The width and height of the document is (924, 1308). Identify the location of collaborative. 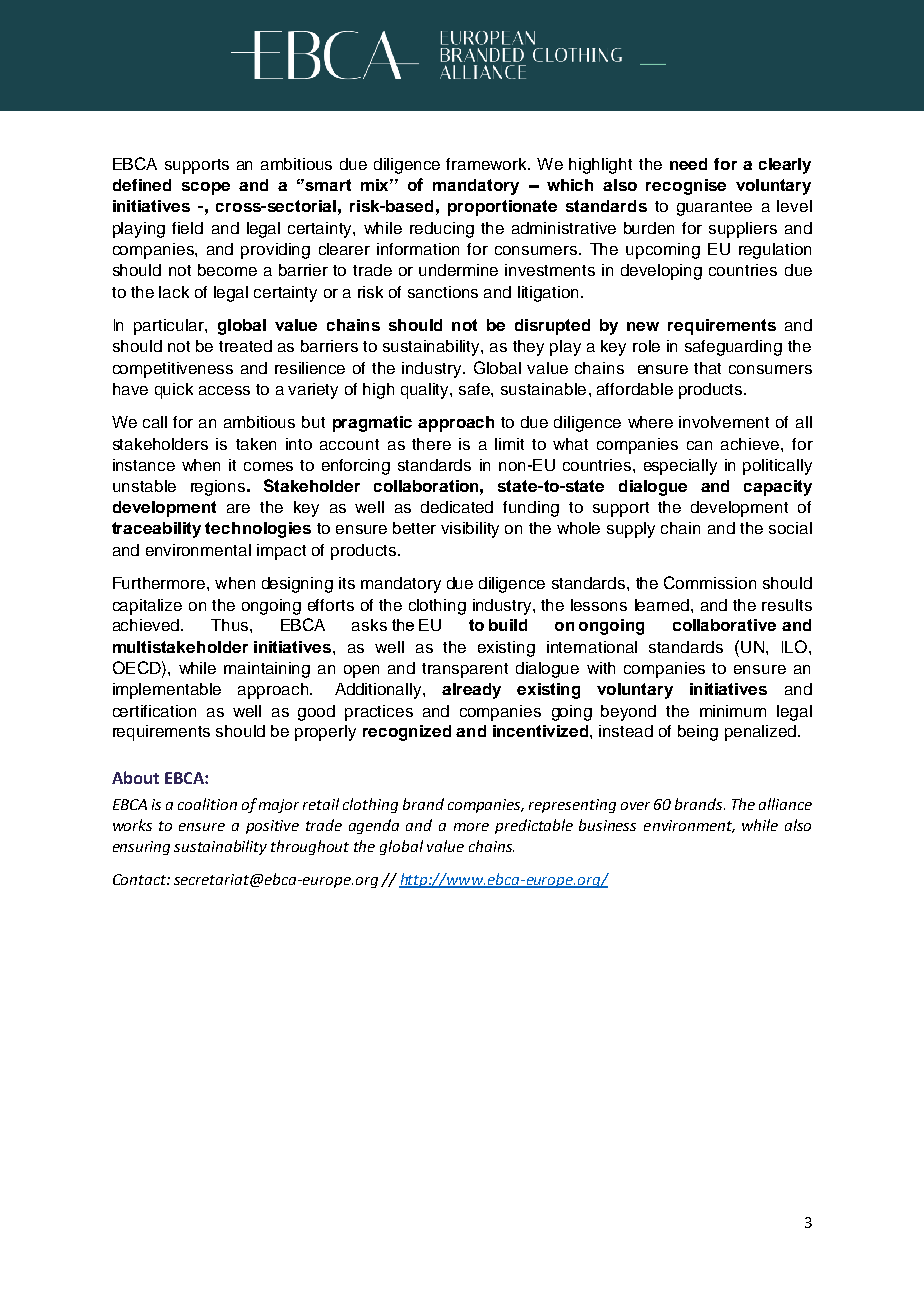
(724, 625).
